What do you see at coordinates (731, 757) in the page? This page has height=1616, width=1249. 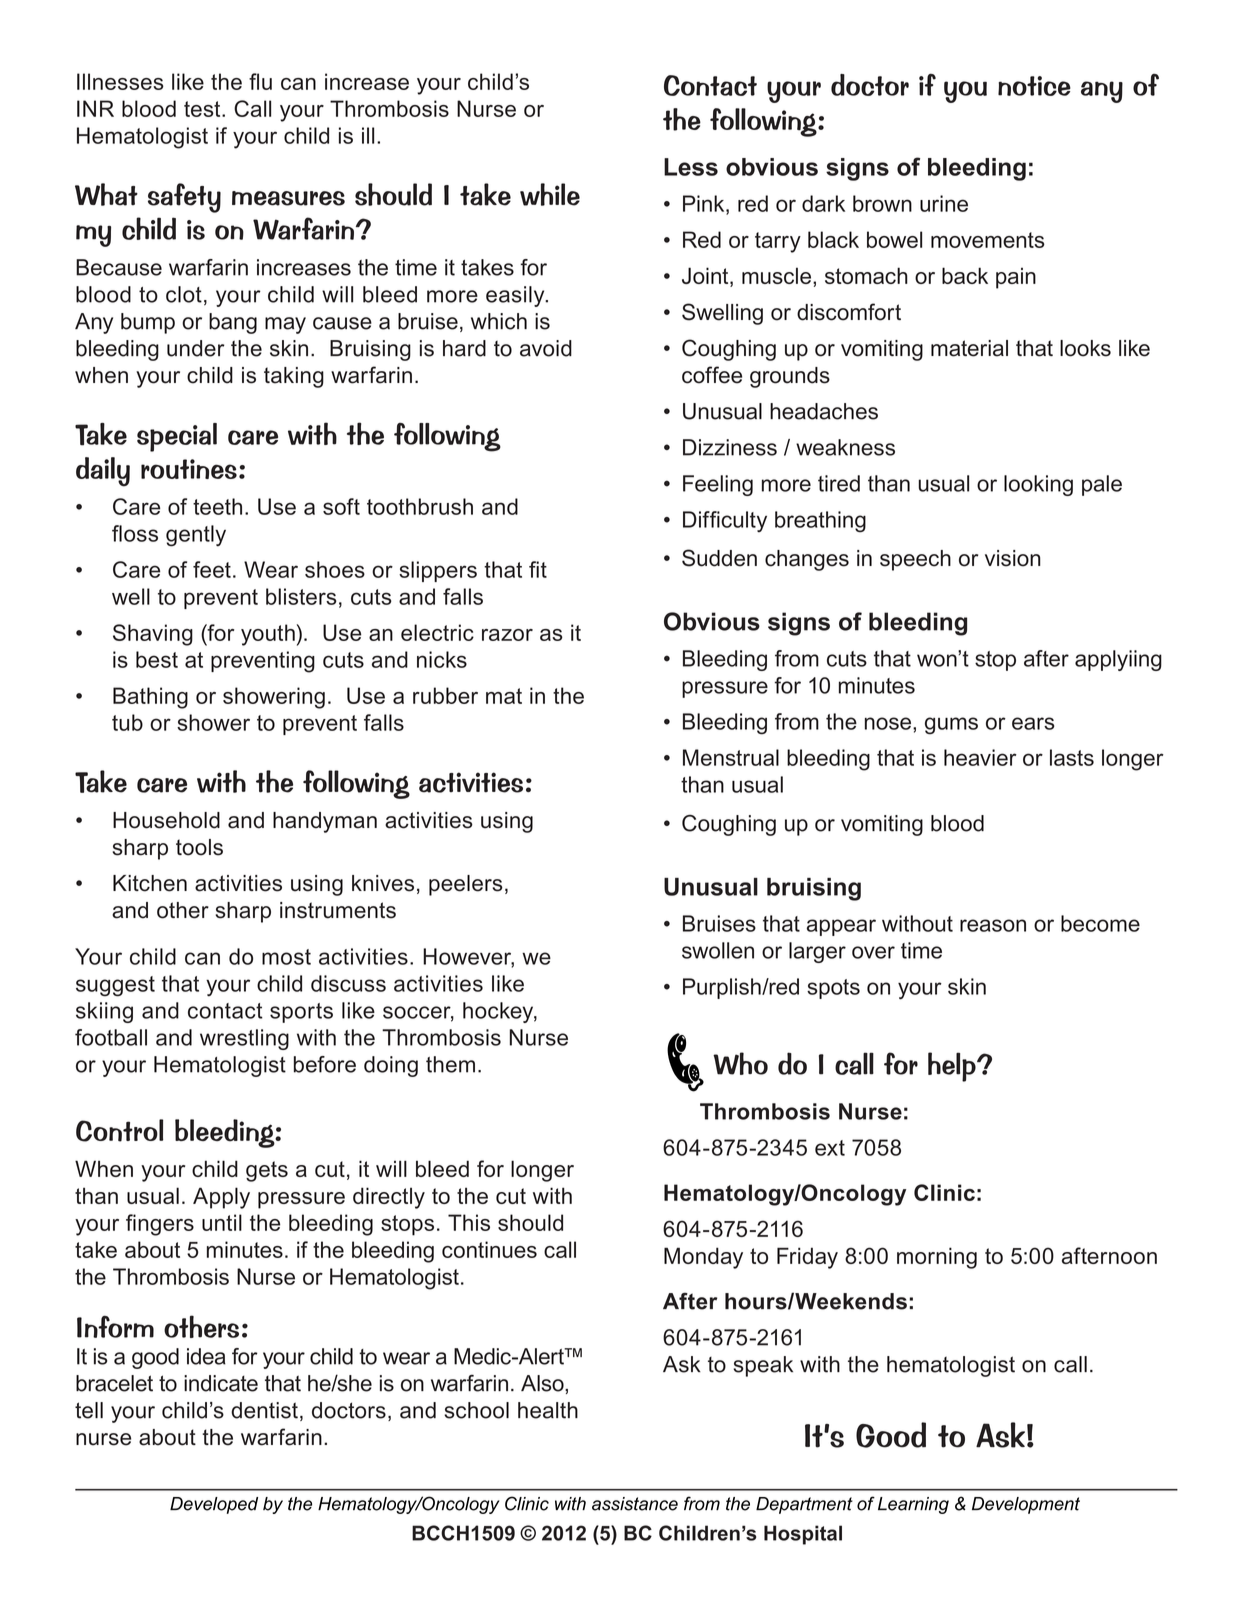 I see `Menstrual` at bounding box center [731, 757].
